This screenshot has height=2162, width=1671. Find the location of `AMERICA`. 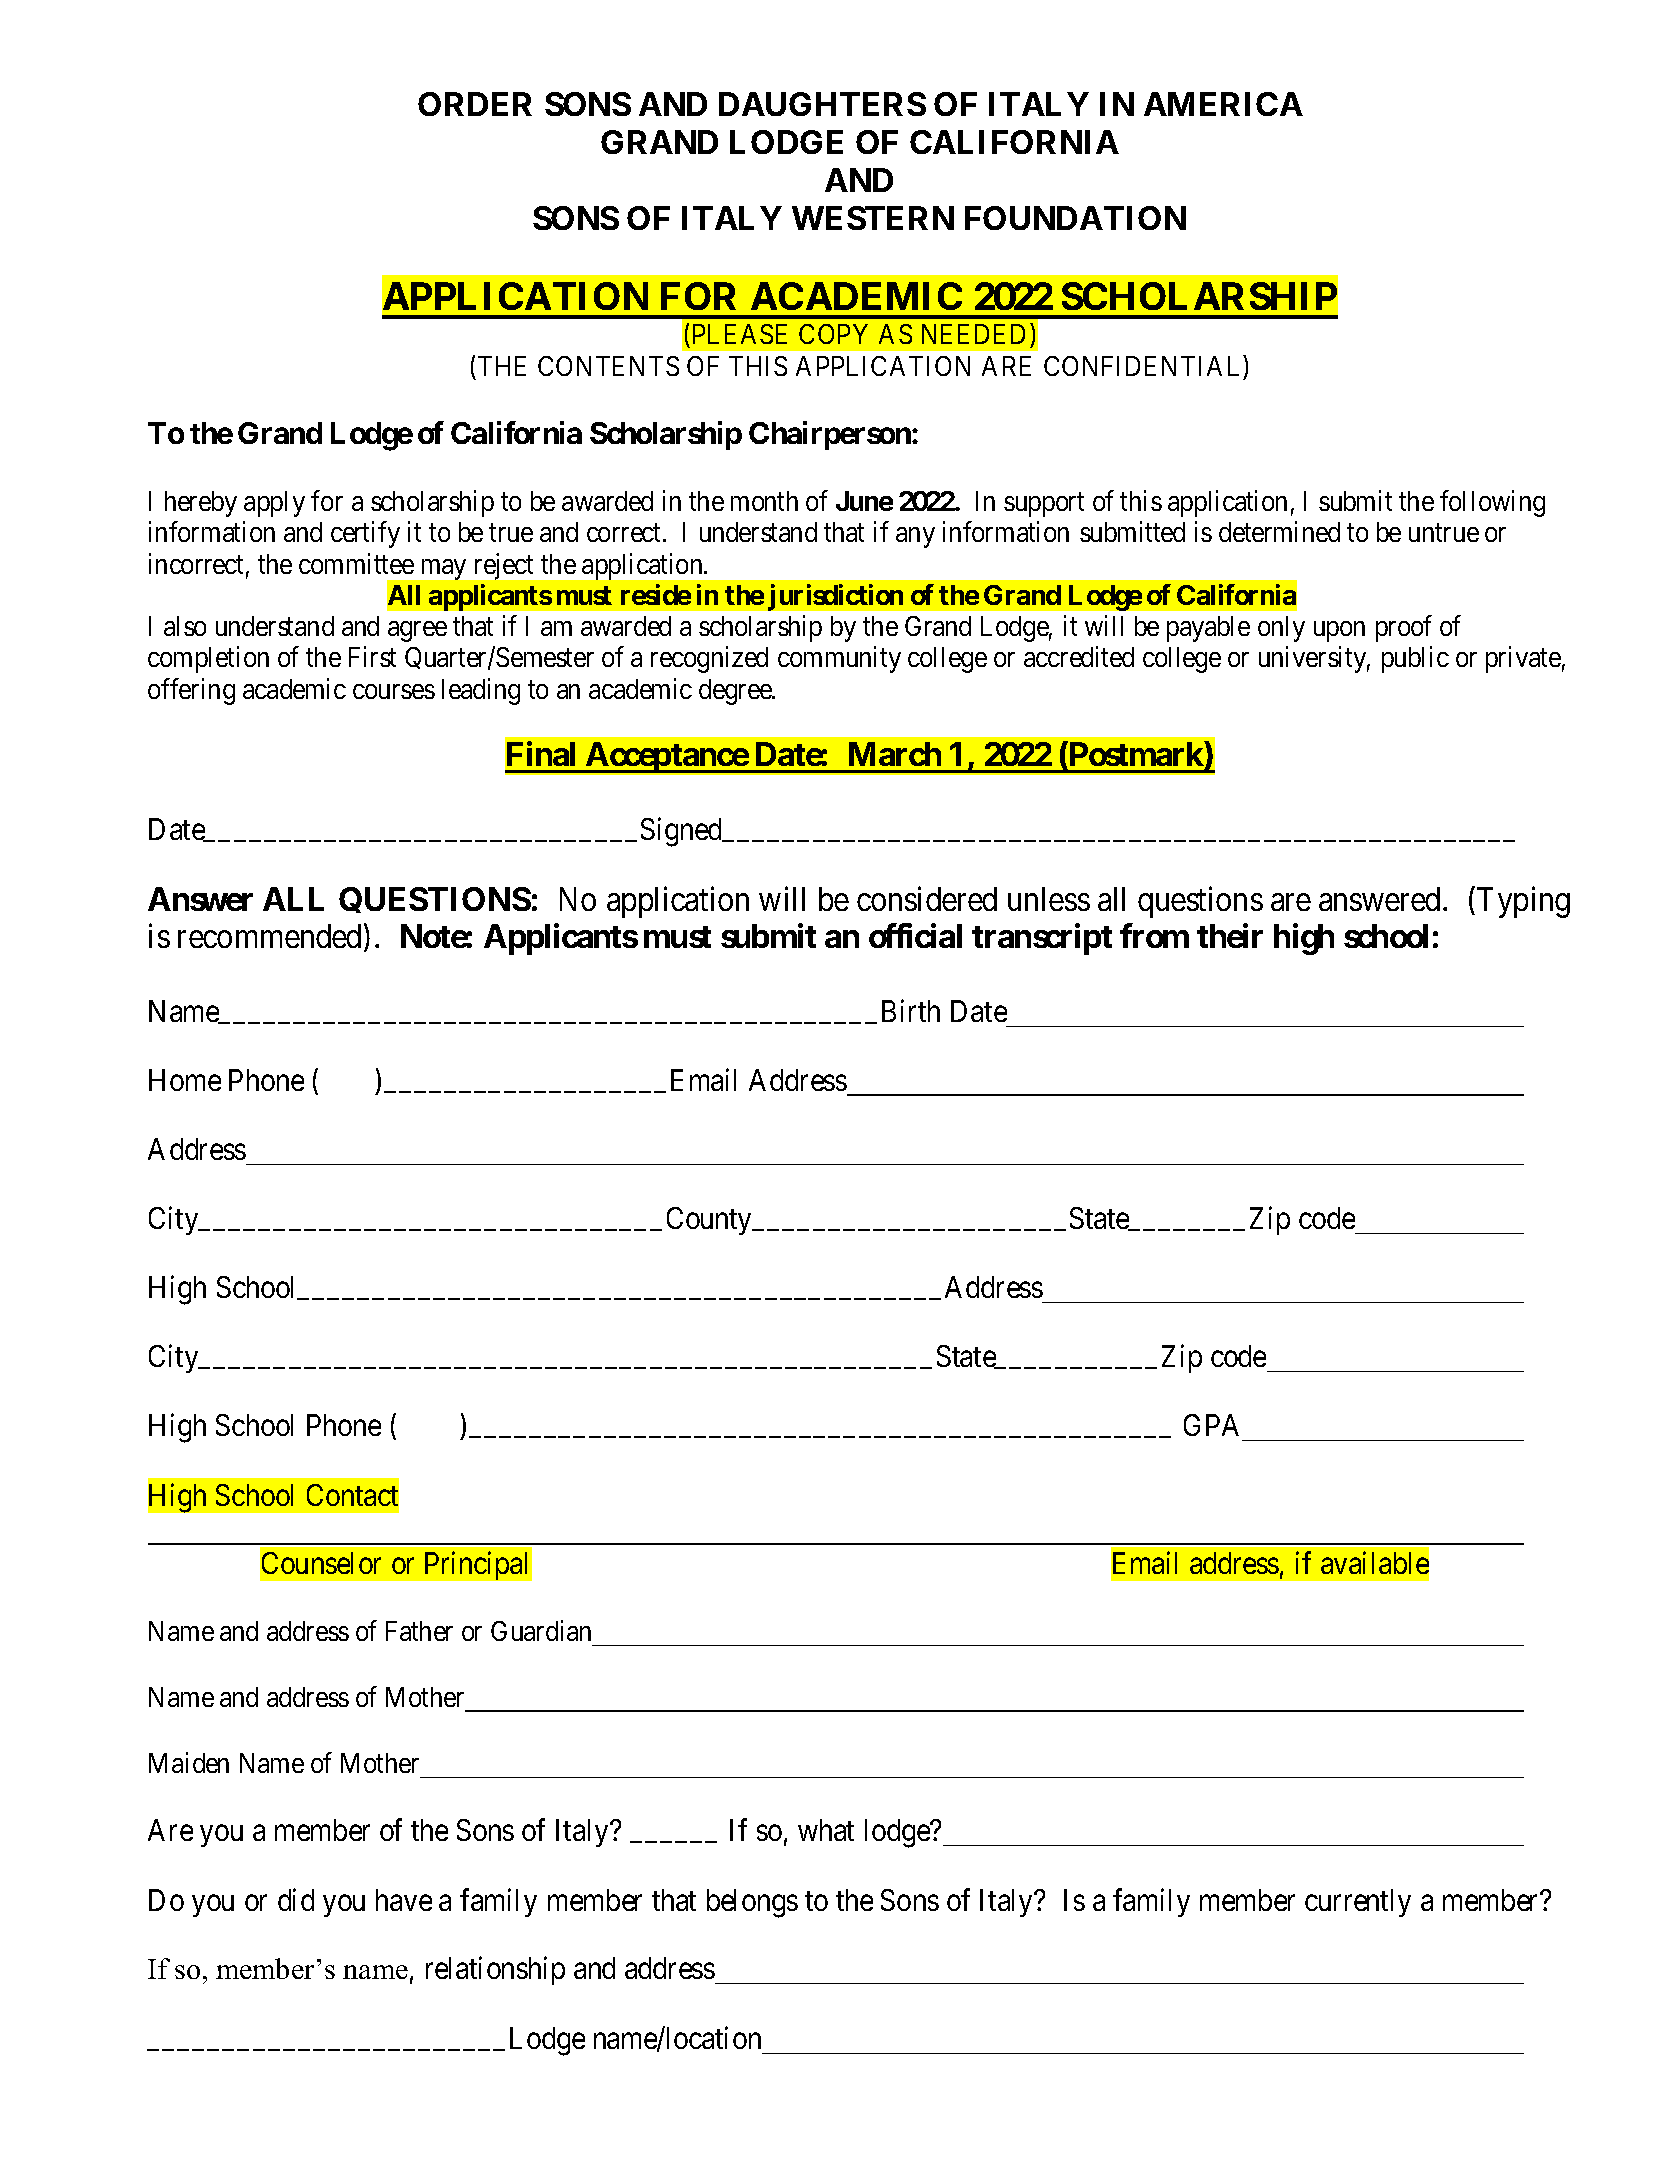

AMERICA is located at coordinates (1223, 104).
